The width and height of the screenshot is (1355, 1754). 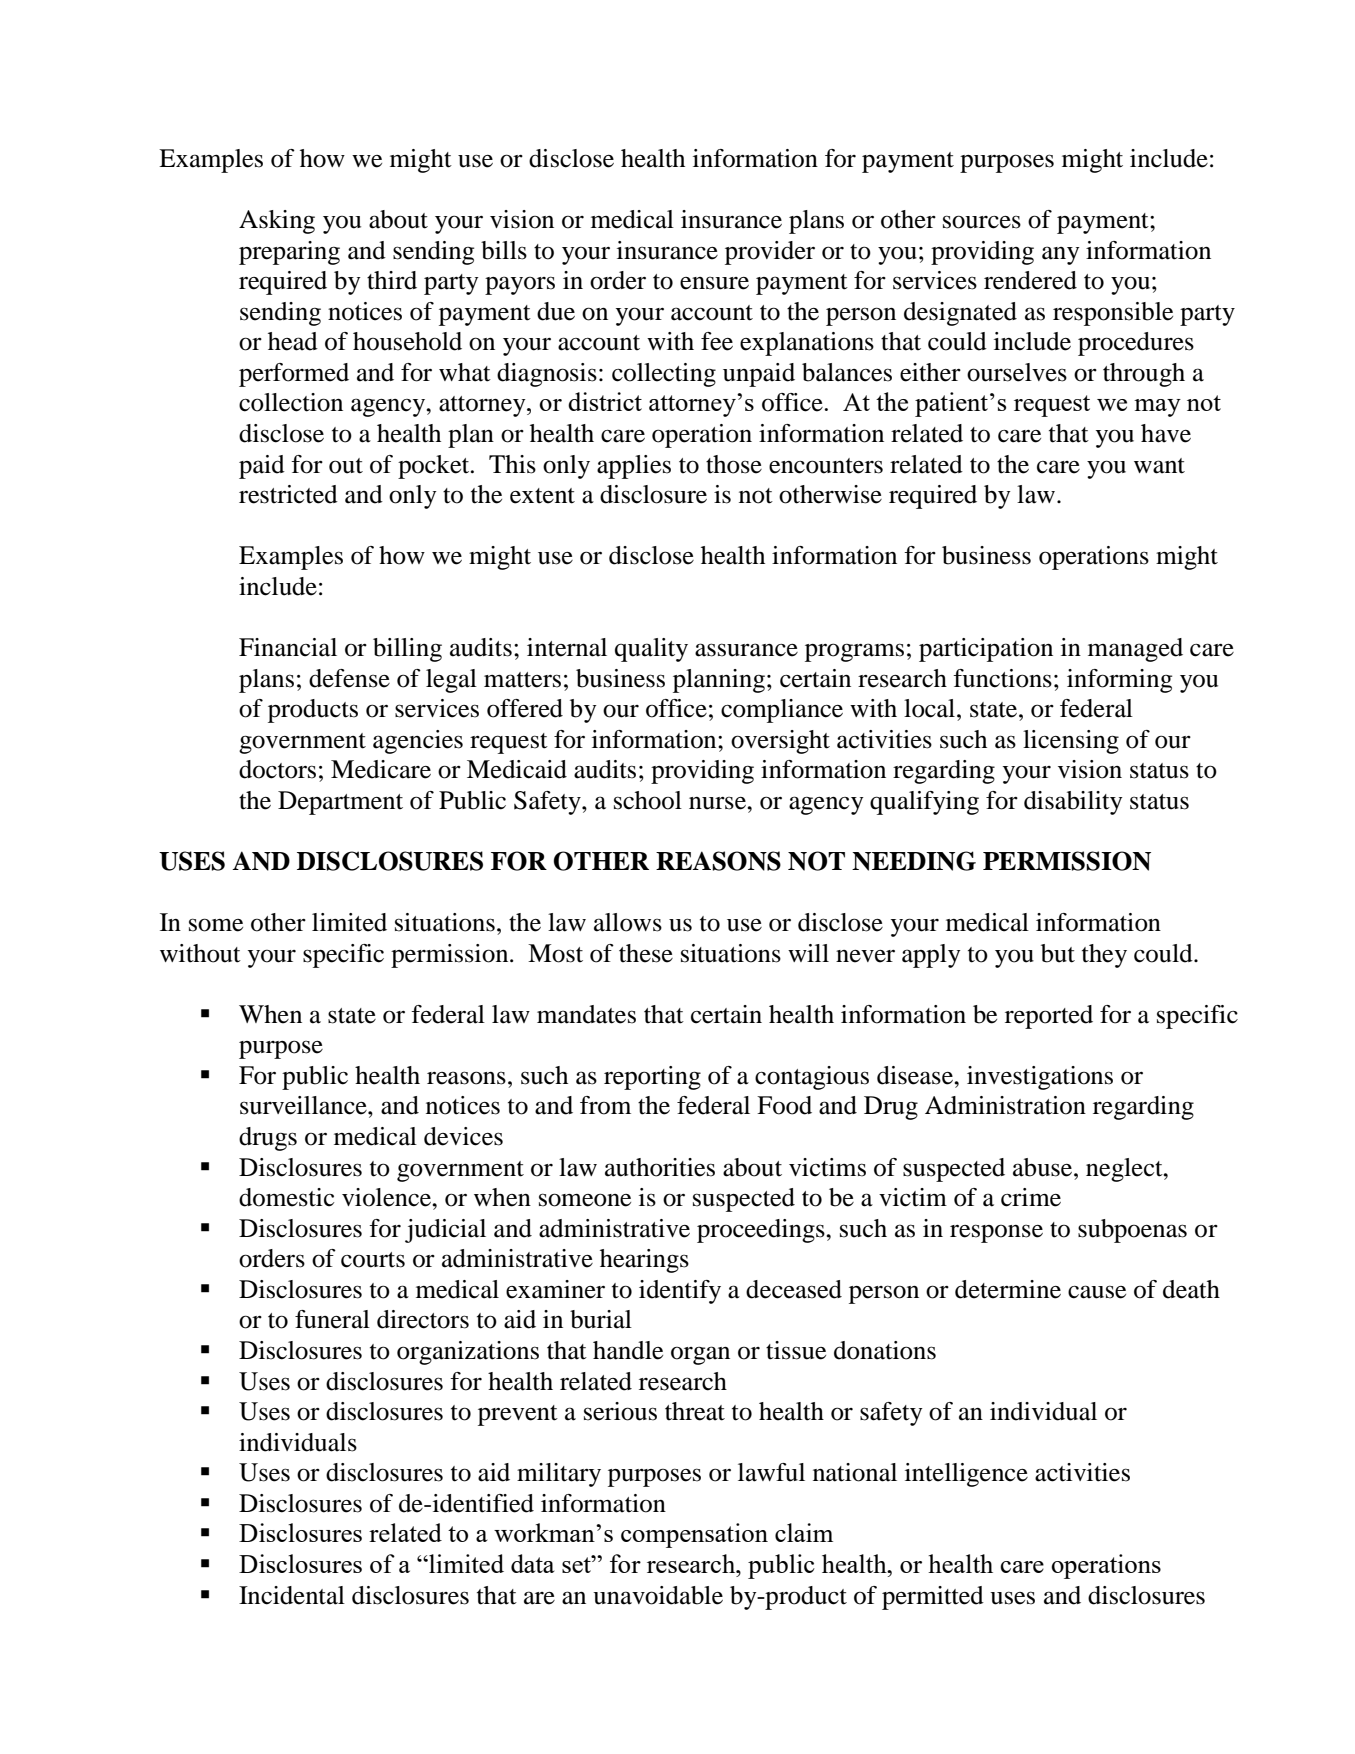 What do you see at coordinates (1061, 255) in the screenshot?
I see `any` at bounding box center [1061, 255].
